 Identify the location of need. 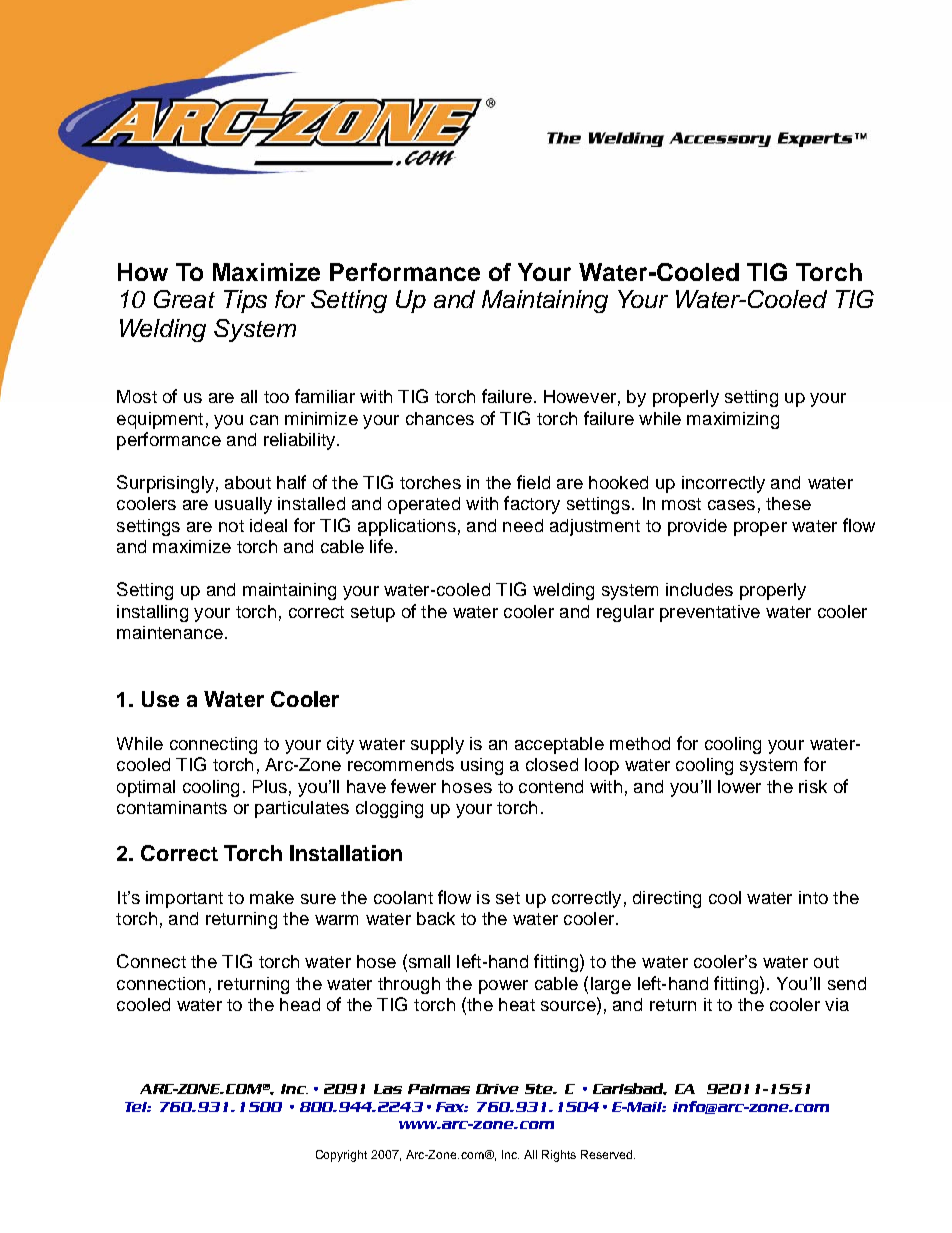
(523, 525).
